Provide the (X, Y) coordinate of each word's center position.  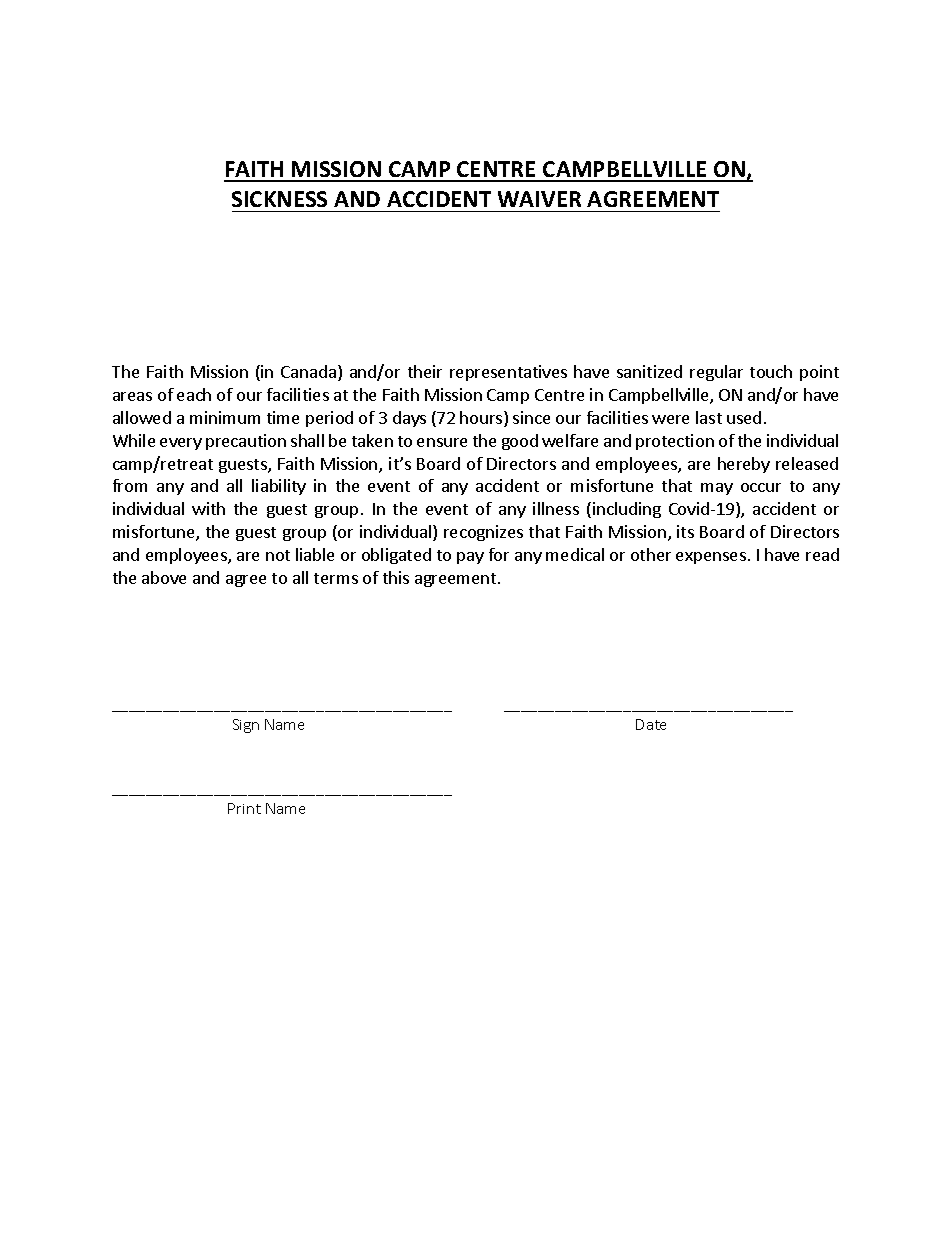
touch (771, 371)
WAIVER (539, 199)
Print (244, 808)
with (208, 508)
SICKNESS (279, 199)
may (717, 489)
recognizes (483, 533)
